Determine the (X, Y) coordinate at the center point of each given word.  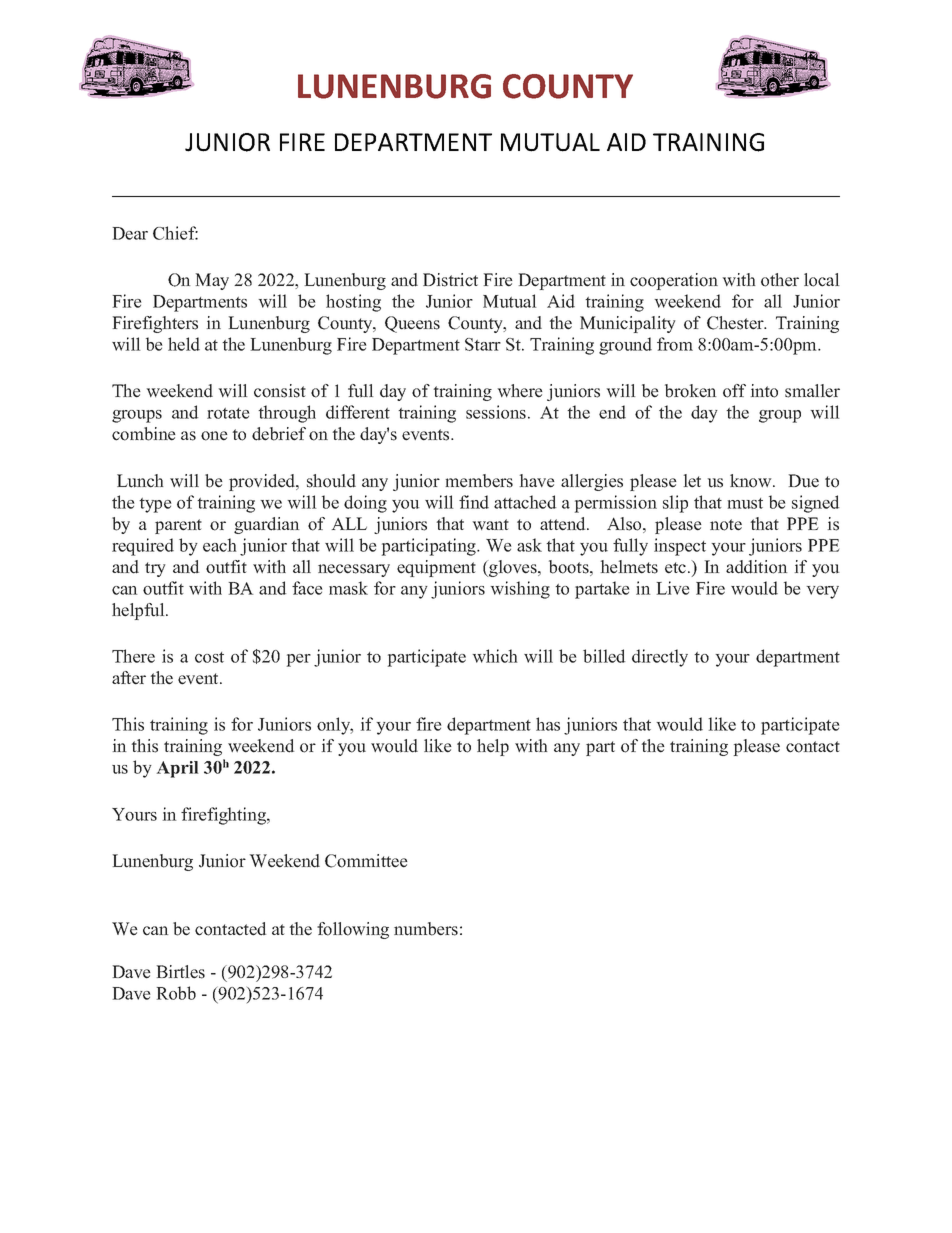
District (450, 280)
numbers (426, 929)
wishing (520, 590)
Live (673, 588)
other (780, 280)
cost (209, 657)
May (212, 281)
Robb (176, 993)
